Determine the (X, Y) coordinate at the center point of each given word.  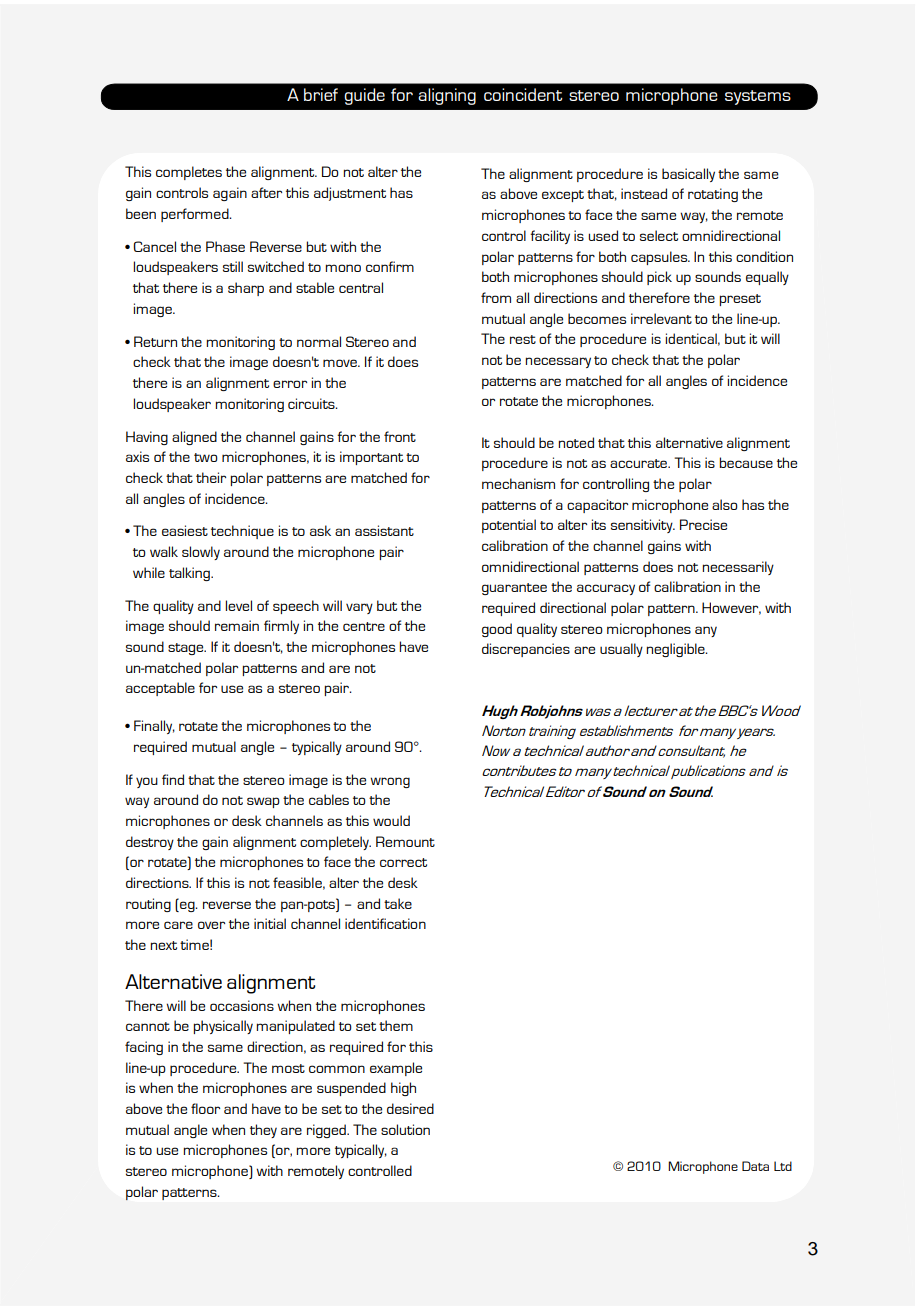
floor (205, 1108)
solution (405, 1129)
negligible (676, 650)
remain (237, 625)
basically (688, 175)
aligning (447, 96)
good (497, 630)
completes (189, 173)
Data (755, 1166)
